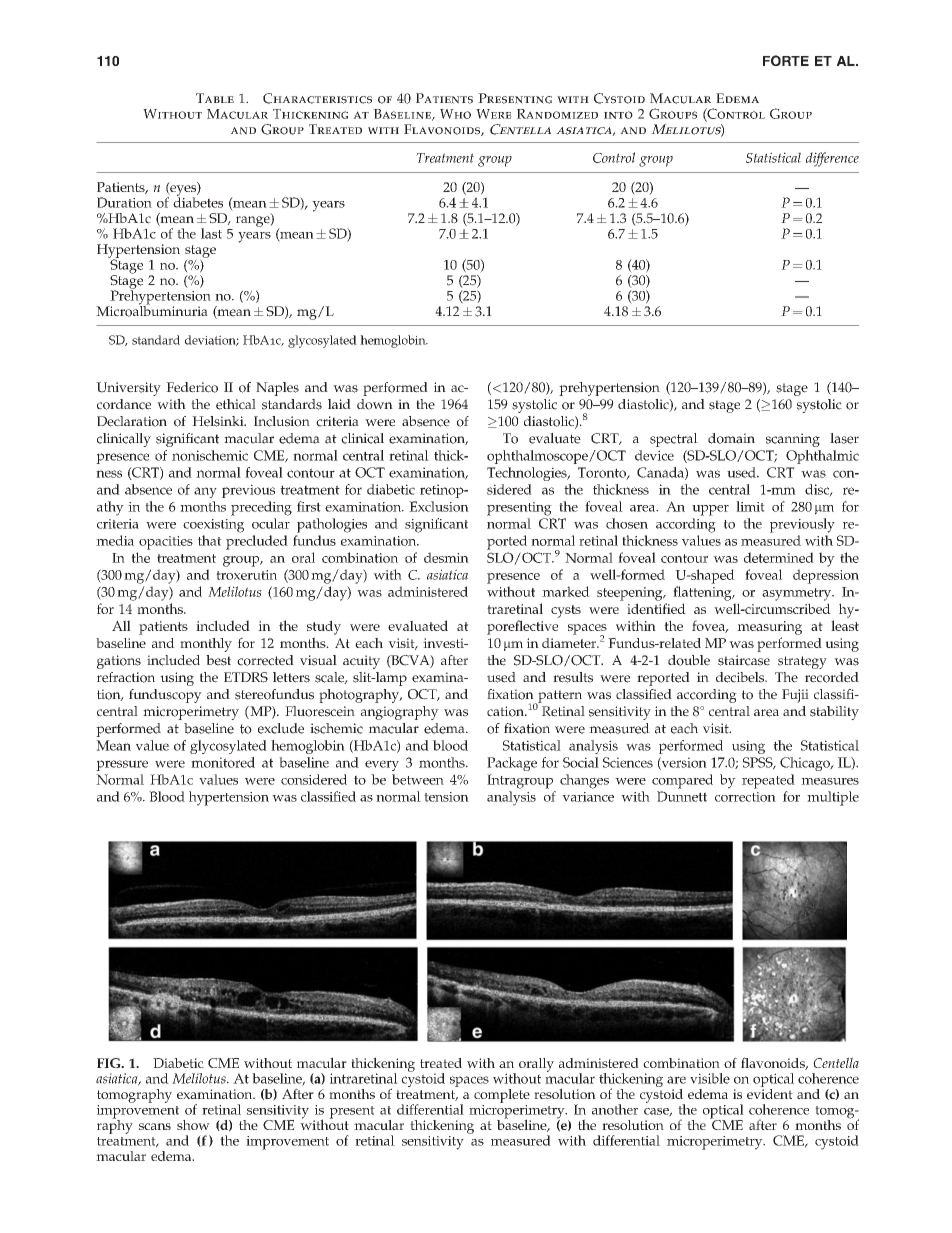  Describe the element at coordinates (741, 677) in the screenshot. I see `decibels` at that location.
